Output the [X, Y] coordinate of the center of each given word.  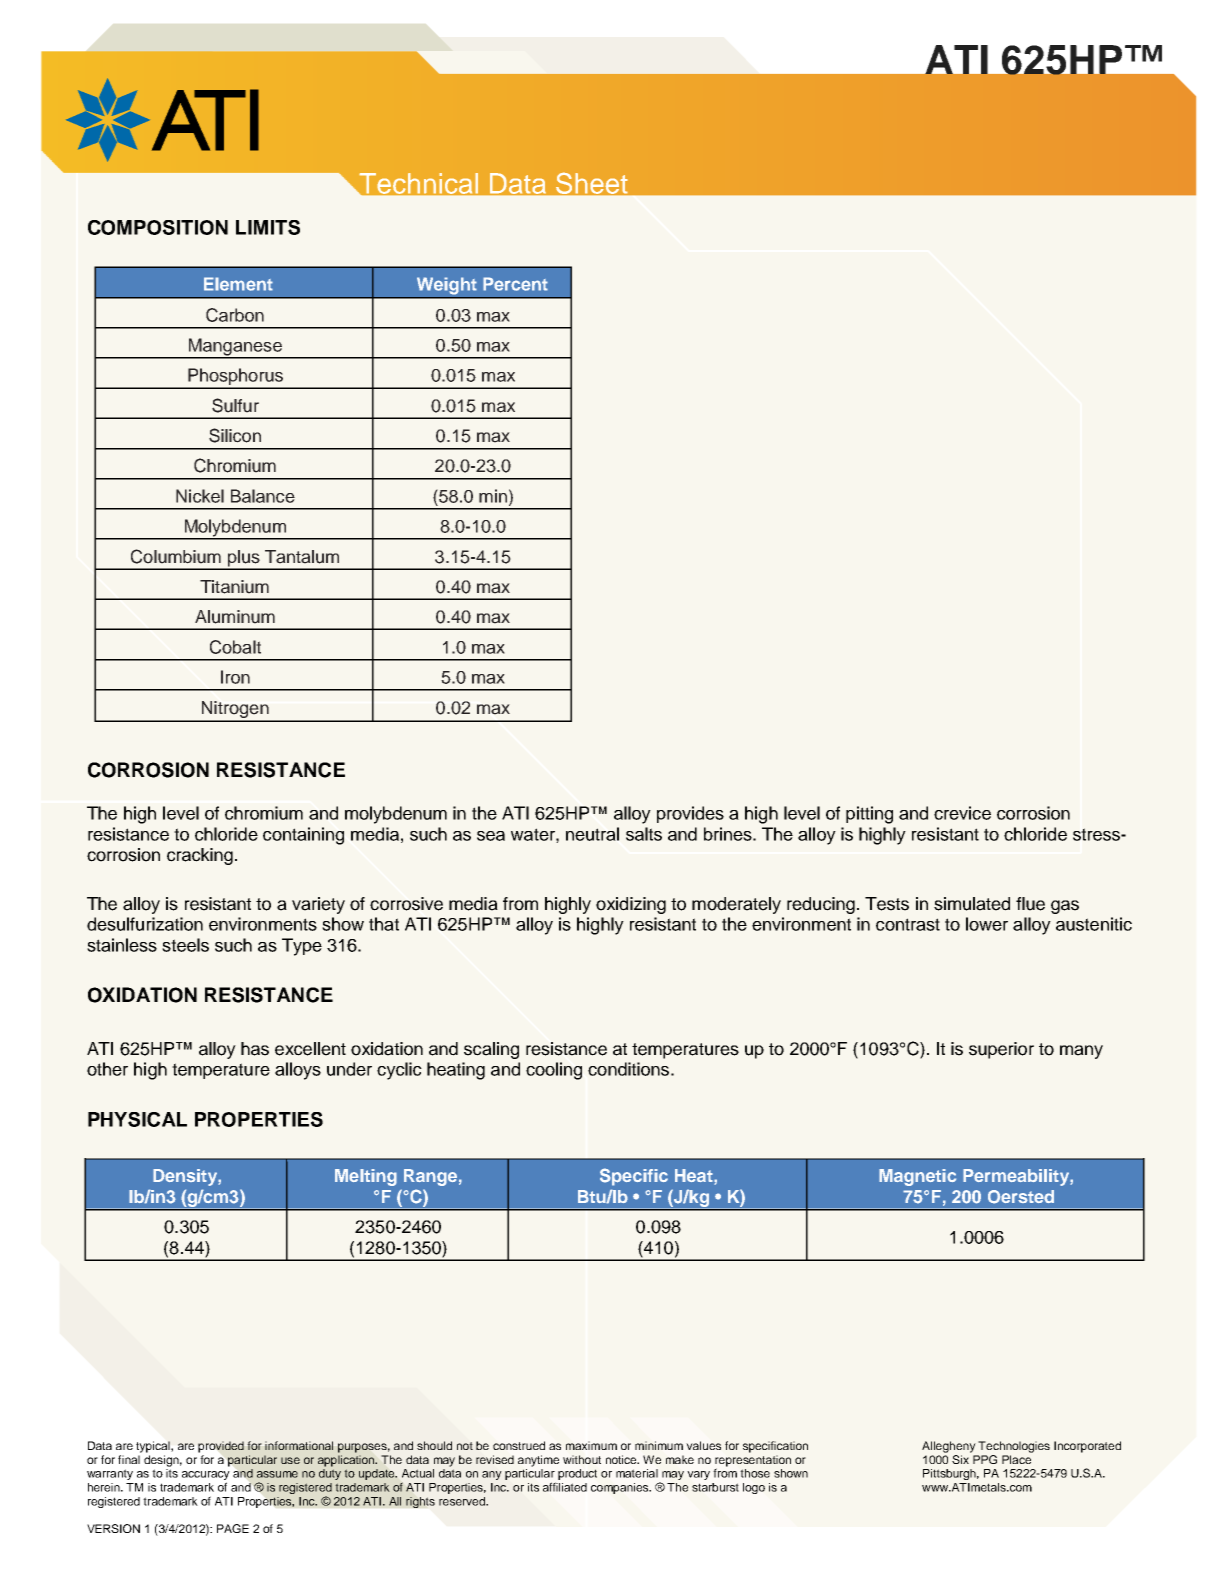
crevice [962, 813]
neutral [592, 834]
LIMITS [268, 227]
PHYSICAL [137, 1119]
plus [243, 559]
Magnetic [917, 1177]
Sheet [591, 183]
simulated [972, 904]
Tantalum [302, 557]
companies [621, 1488]
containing [303, 836]
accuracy [206, 1477]
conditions [628, 1069]
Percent [515, 284]
